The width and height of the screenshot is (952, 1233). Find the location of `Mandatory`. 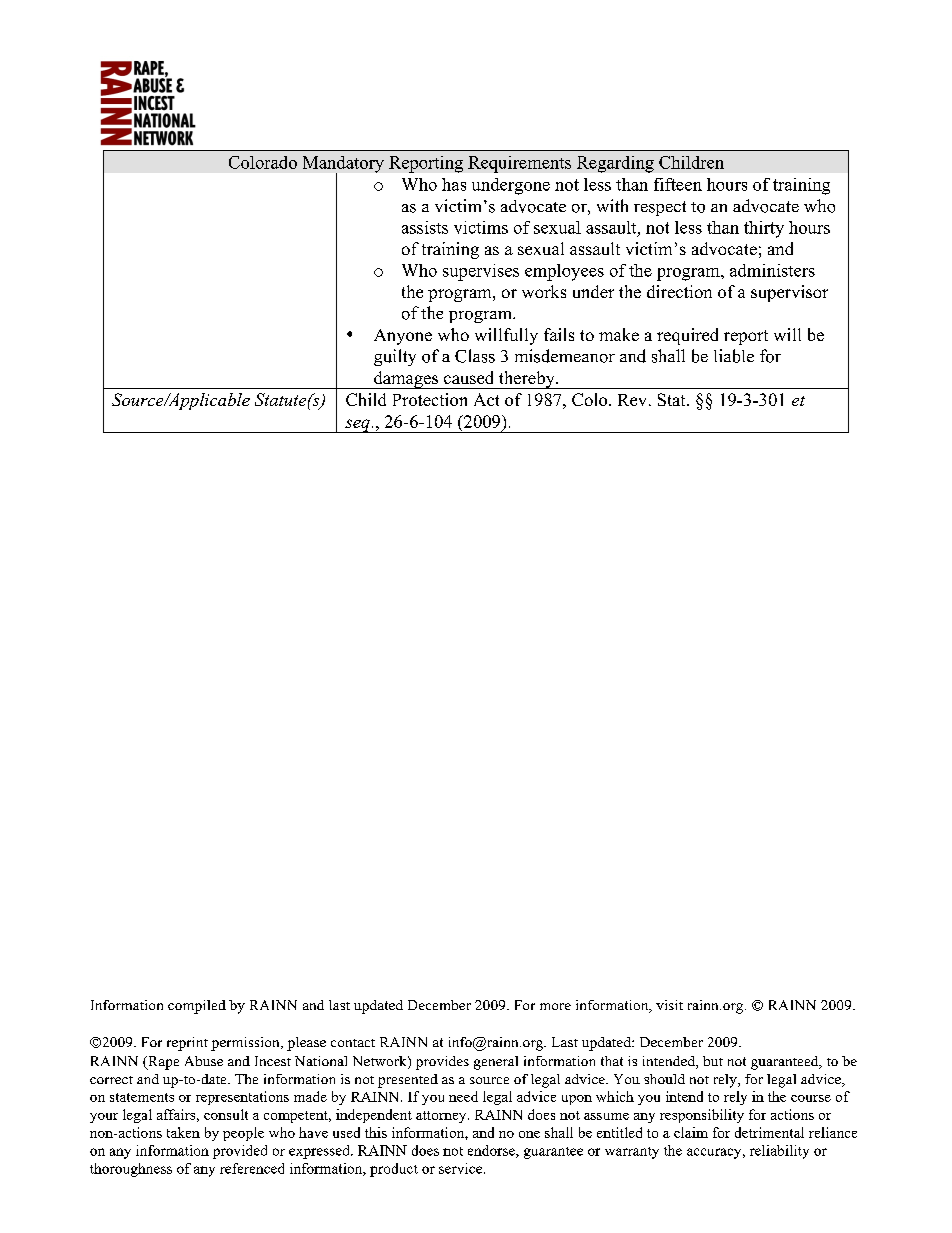

Mandatory is located at coordinates (343, 165).
